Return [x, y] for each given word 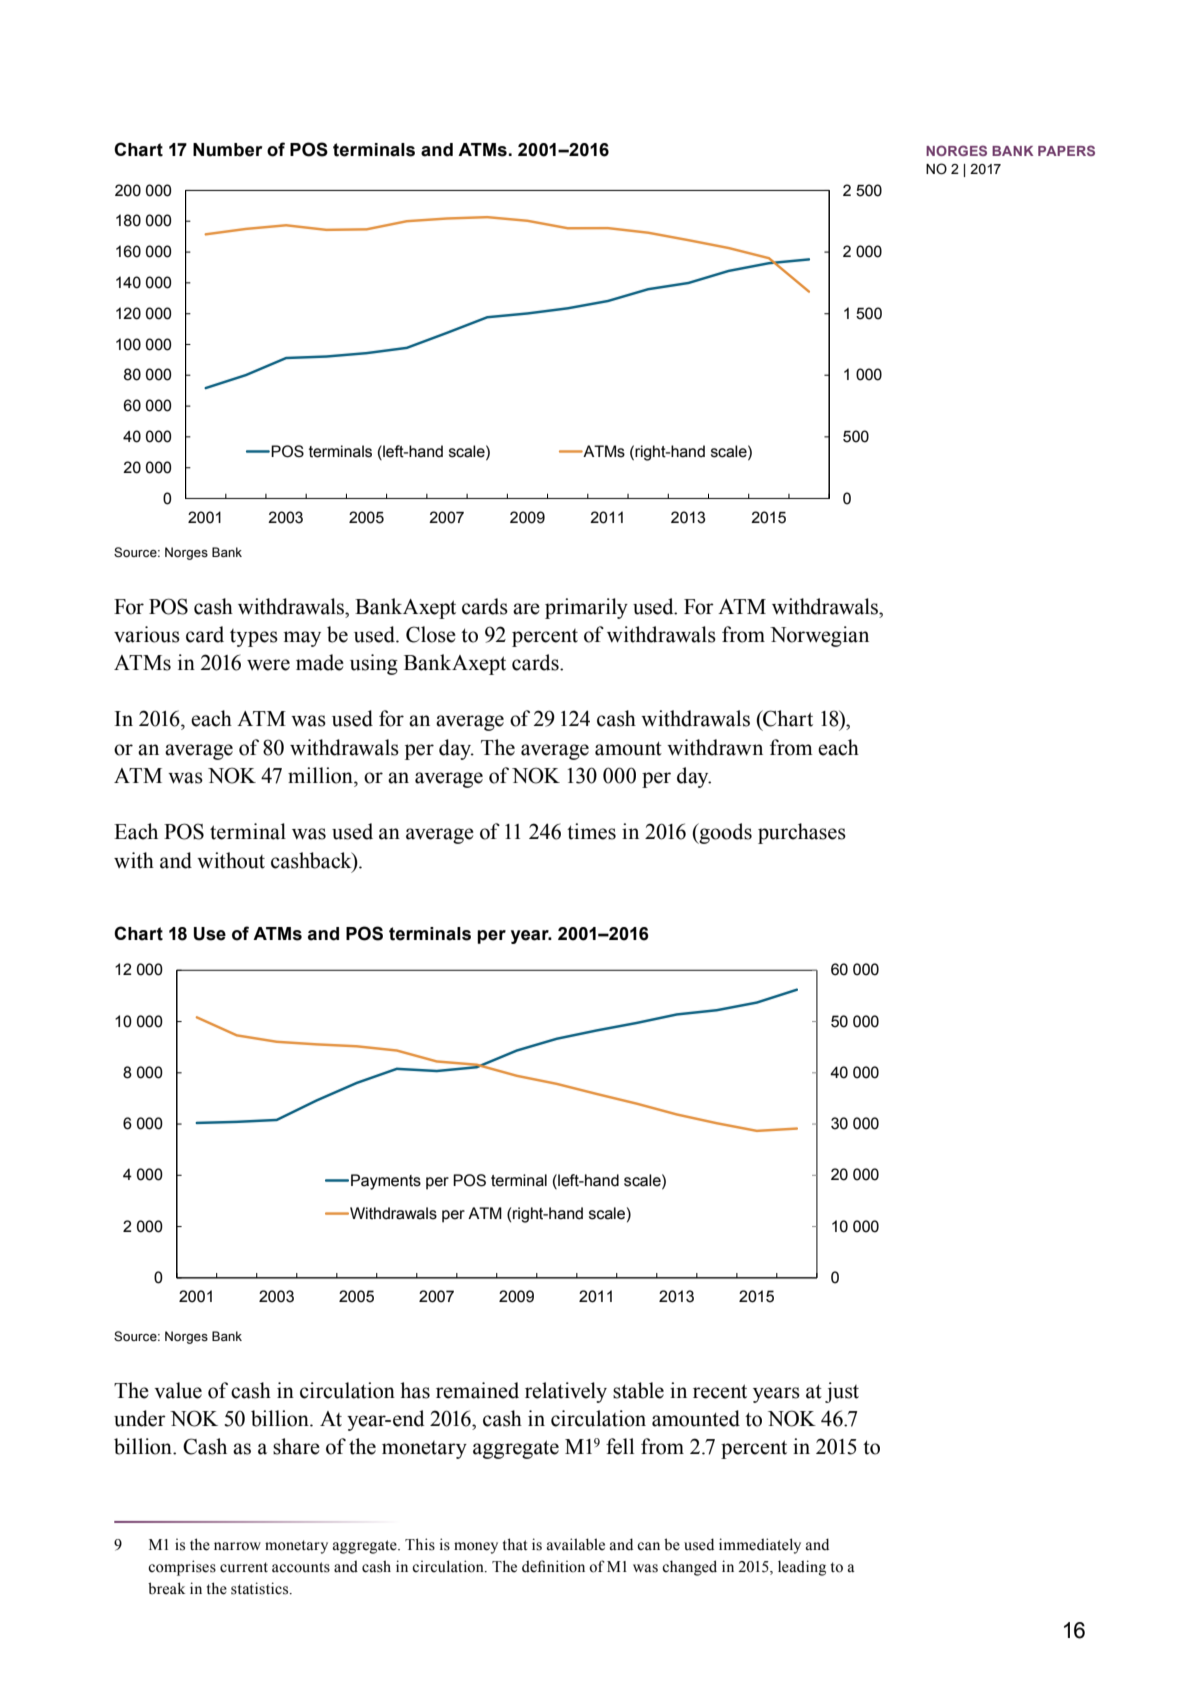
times [591, 831]
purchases [802, 833]
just [842, 1392]
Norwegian [819, 636]
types [254, 638]
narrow [237, 1546]
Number [227, 150]
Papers [1066, 150]
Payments [386, 1182]
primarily [586, 608]
